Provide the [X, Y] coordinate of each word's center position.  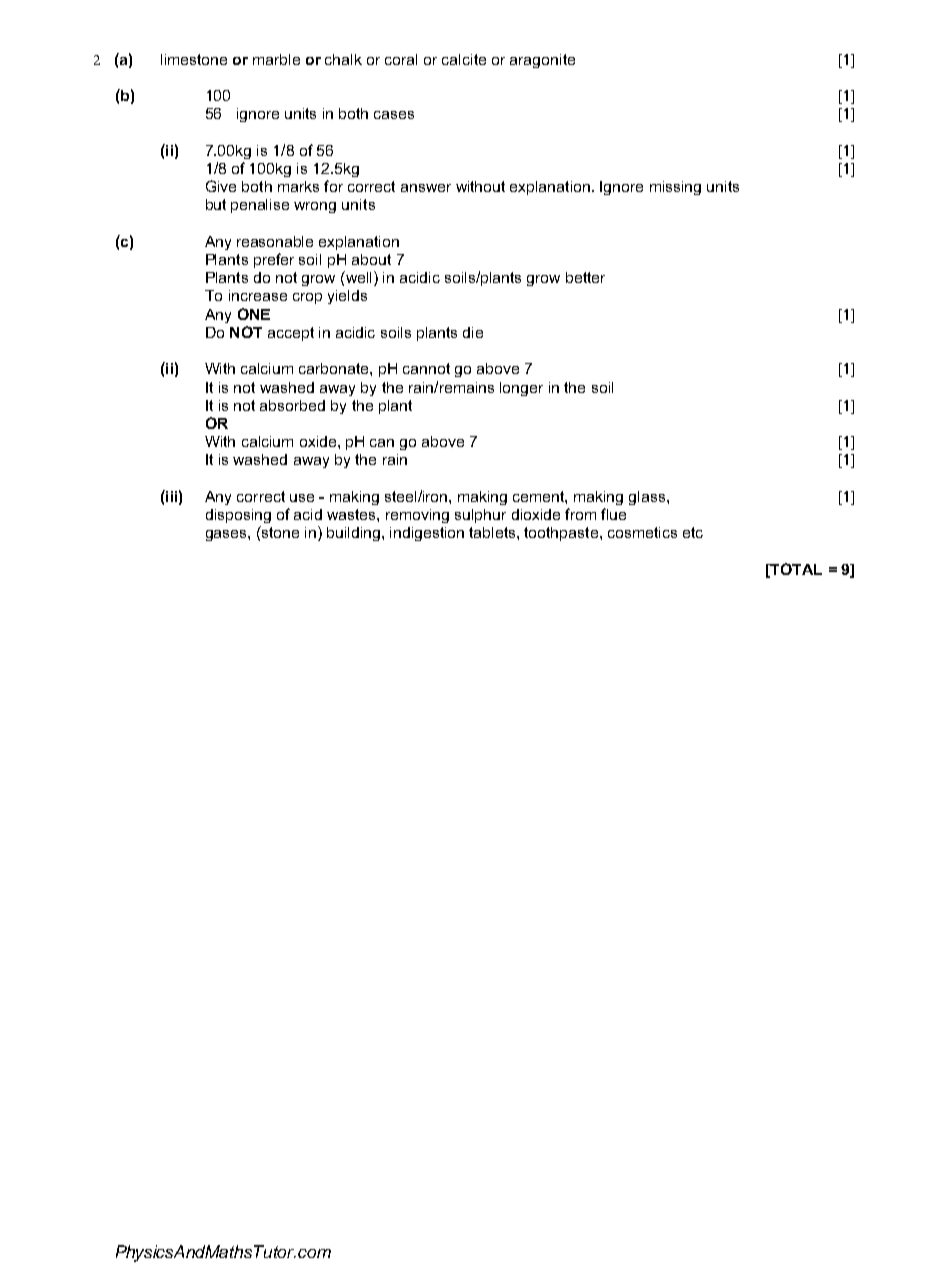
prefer [274, 260]
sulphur [480, 516]
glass [647, 498]
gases [227, 535]
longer [521, 389]
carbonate [335, 368]
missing [675, 188]
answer [426, 188]
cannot [426, 368]
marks [298, 186]
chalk [343, 59]
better [585, 277]
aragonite [542, 61]
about [371, 259]
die [473, 332]
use [302, 498]
